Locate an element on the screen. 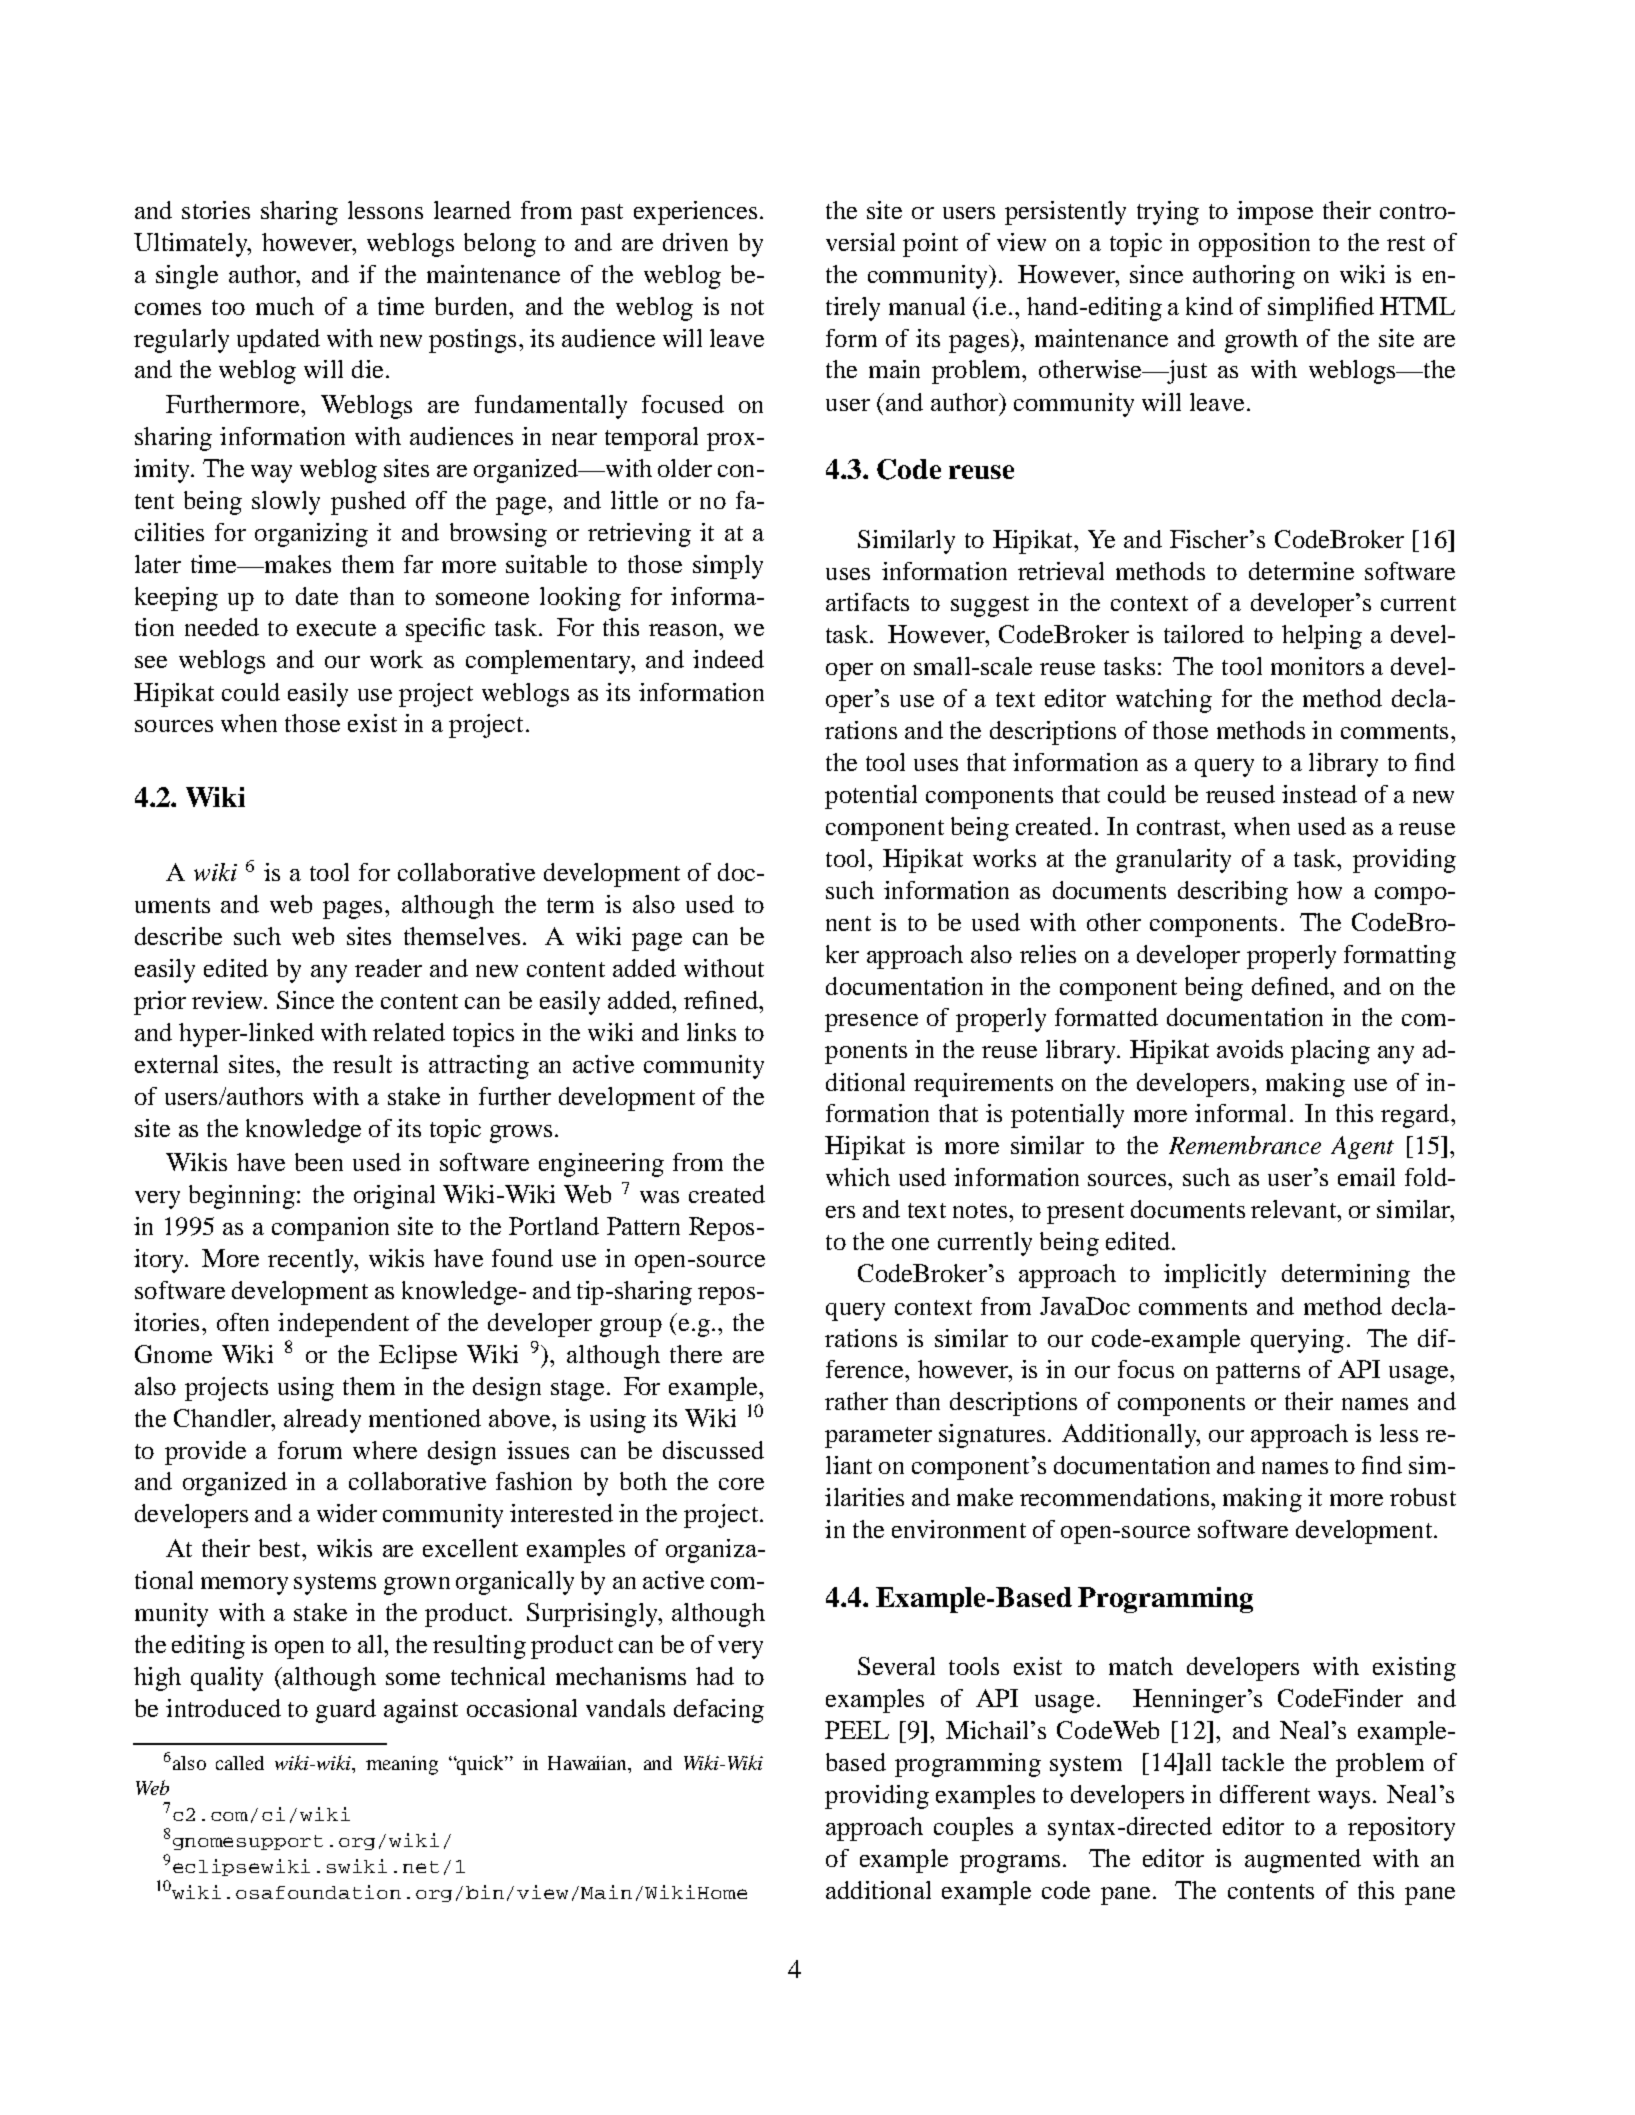  implicitly is located at coordinates (1215, 1276).
